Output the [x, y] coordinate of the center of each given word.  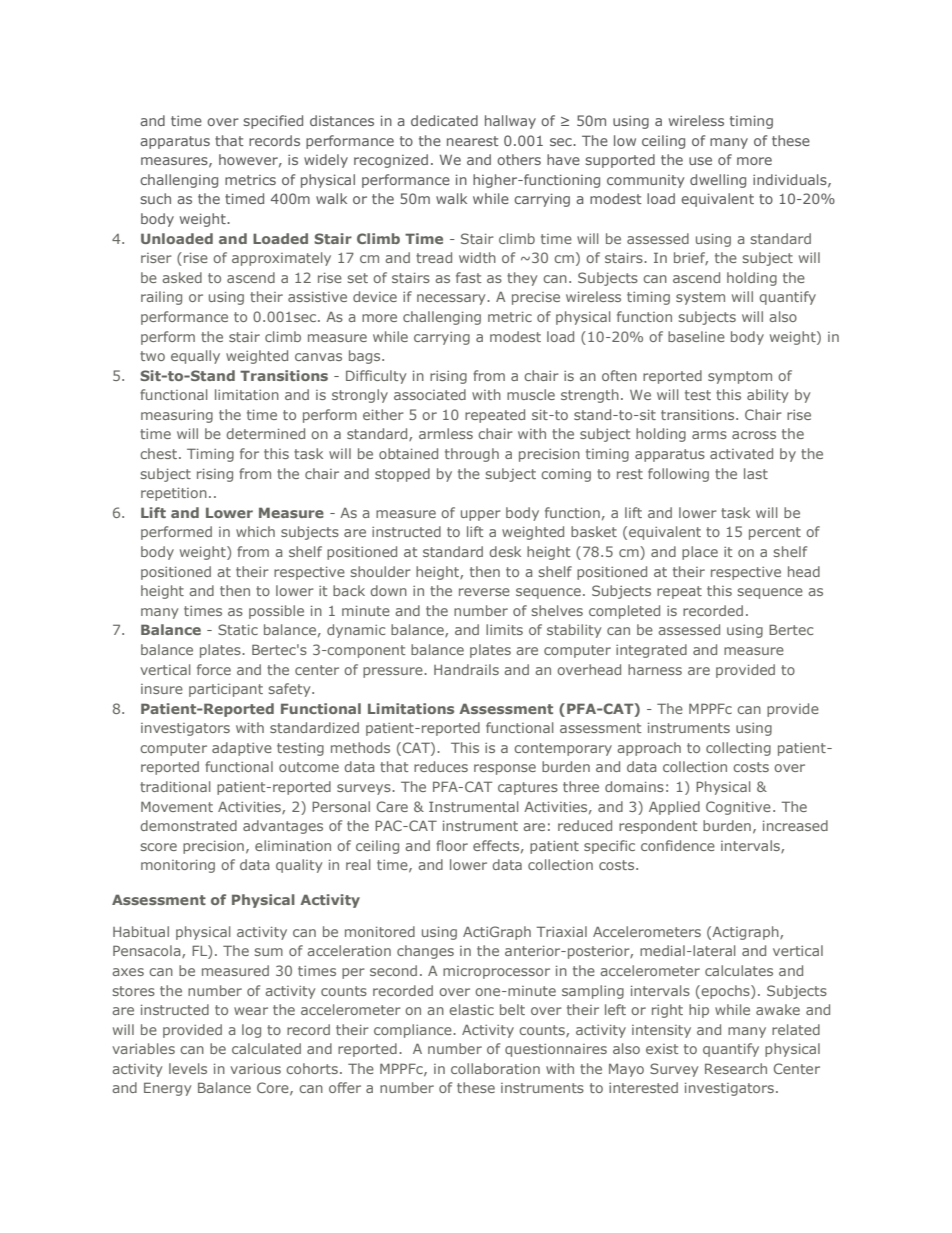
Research [736, 1068]
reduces [441, 766]
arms [709, 435]
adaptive [242, 749]
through [472, 455]
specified [273, 122]
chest [158, 453]
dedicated [444, 120]
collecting [738, 749]
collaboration [495, 1068]
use [700, 161]
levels [188, 1068]
